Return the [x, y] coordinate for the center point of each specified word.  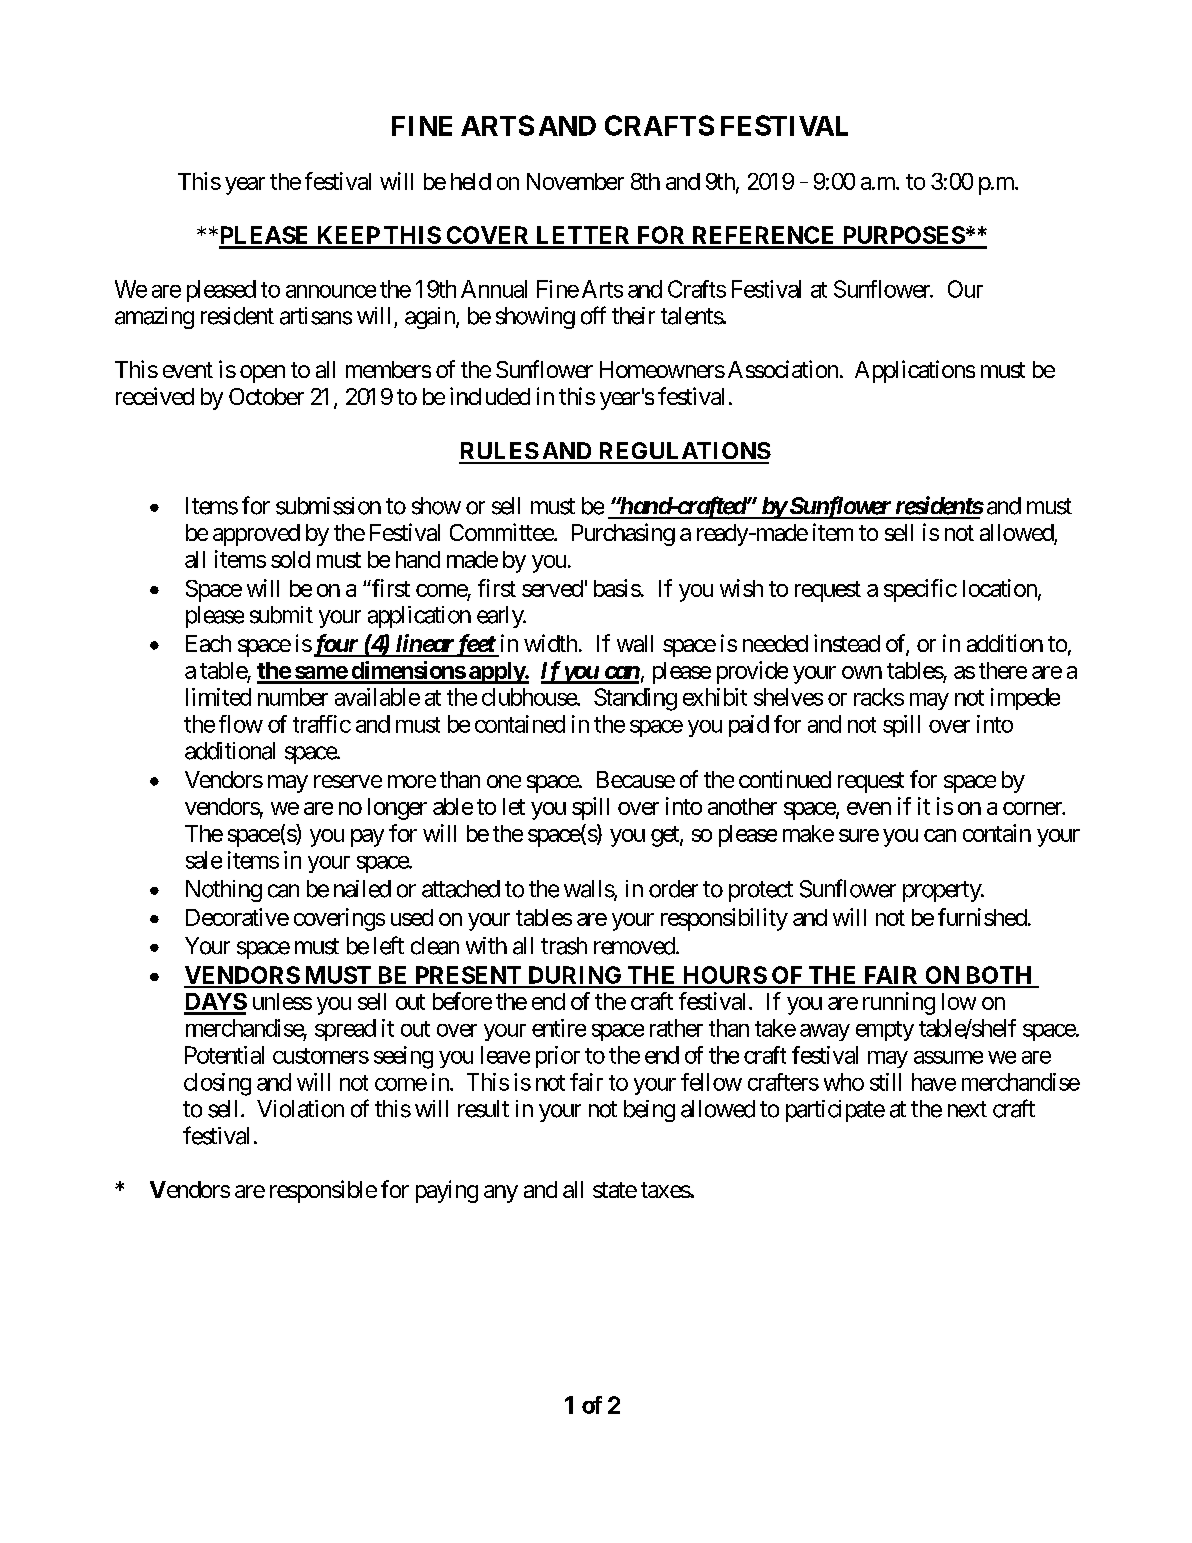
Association [783, 369]
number [293, 697]
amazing [154, 318]
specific [920, 590]
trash [564, 946]
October [266, 396]
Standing [635, 699]
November [575, 181]
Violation [300, 1109]
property [943, 891]
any [501, 1194]
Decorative [237, 917]
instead [847, 643]
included [490, 396]
